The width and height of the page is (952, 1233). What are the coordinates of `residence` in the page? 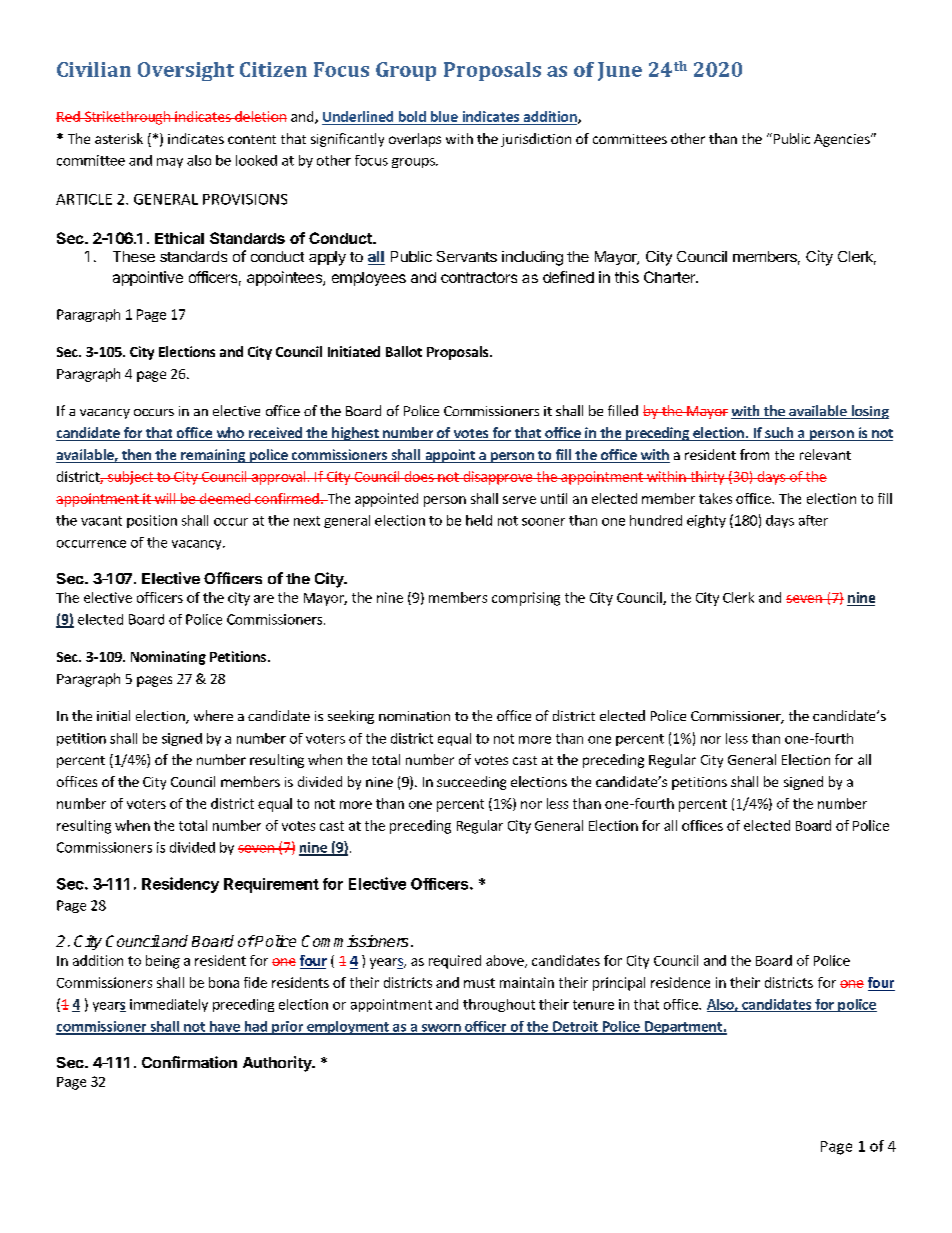 It's located at (680, 982).
